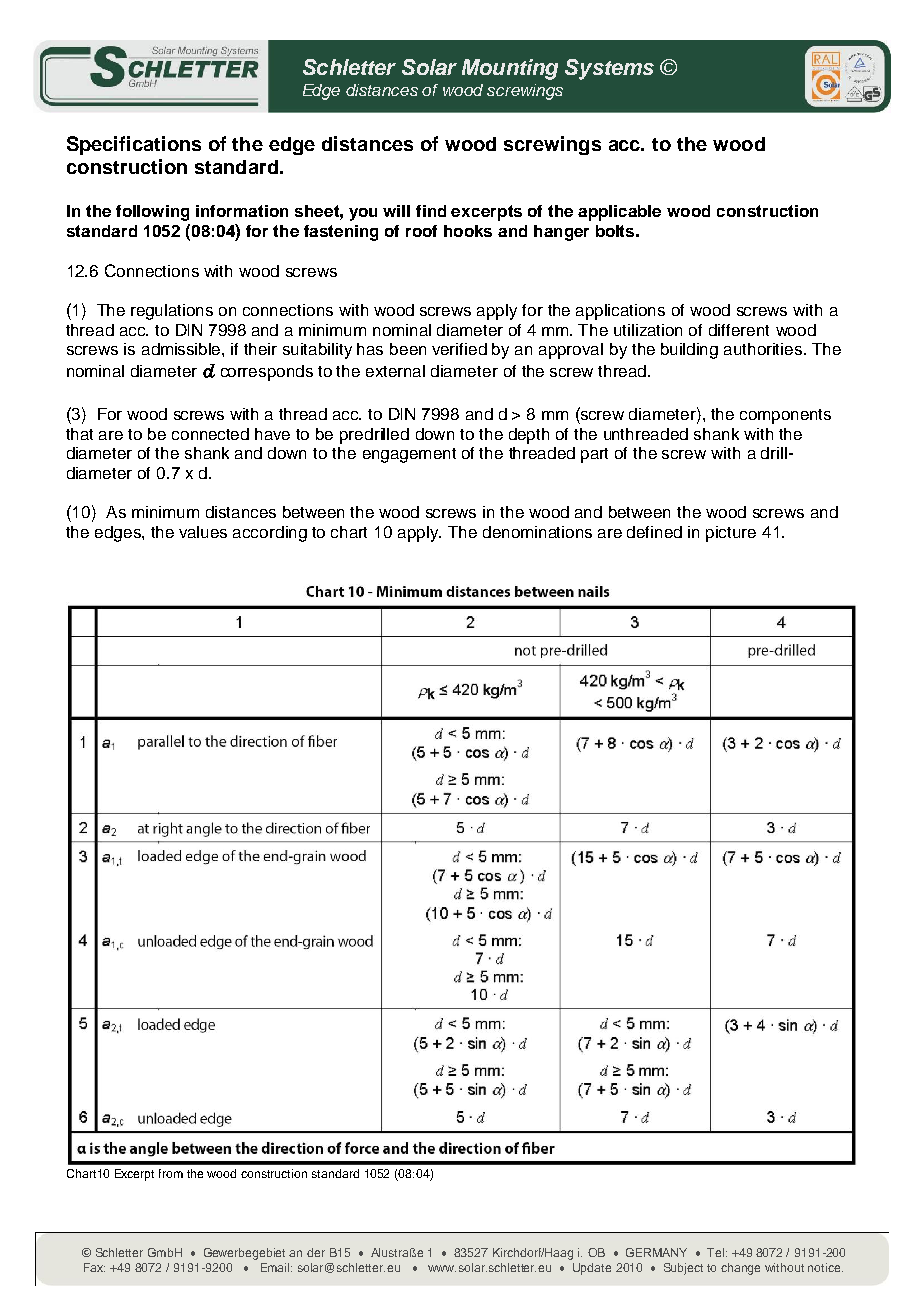 The image size is (924, 1308). Describe the element at coordinates (203, 532) in the image. I see `values` at that location.
